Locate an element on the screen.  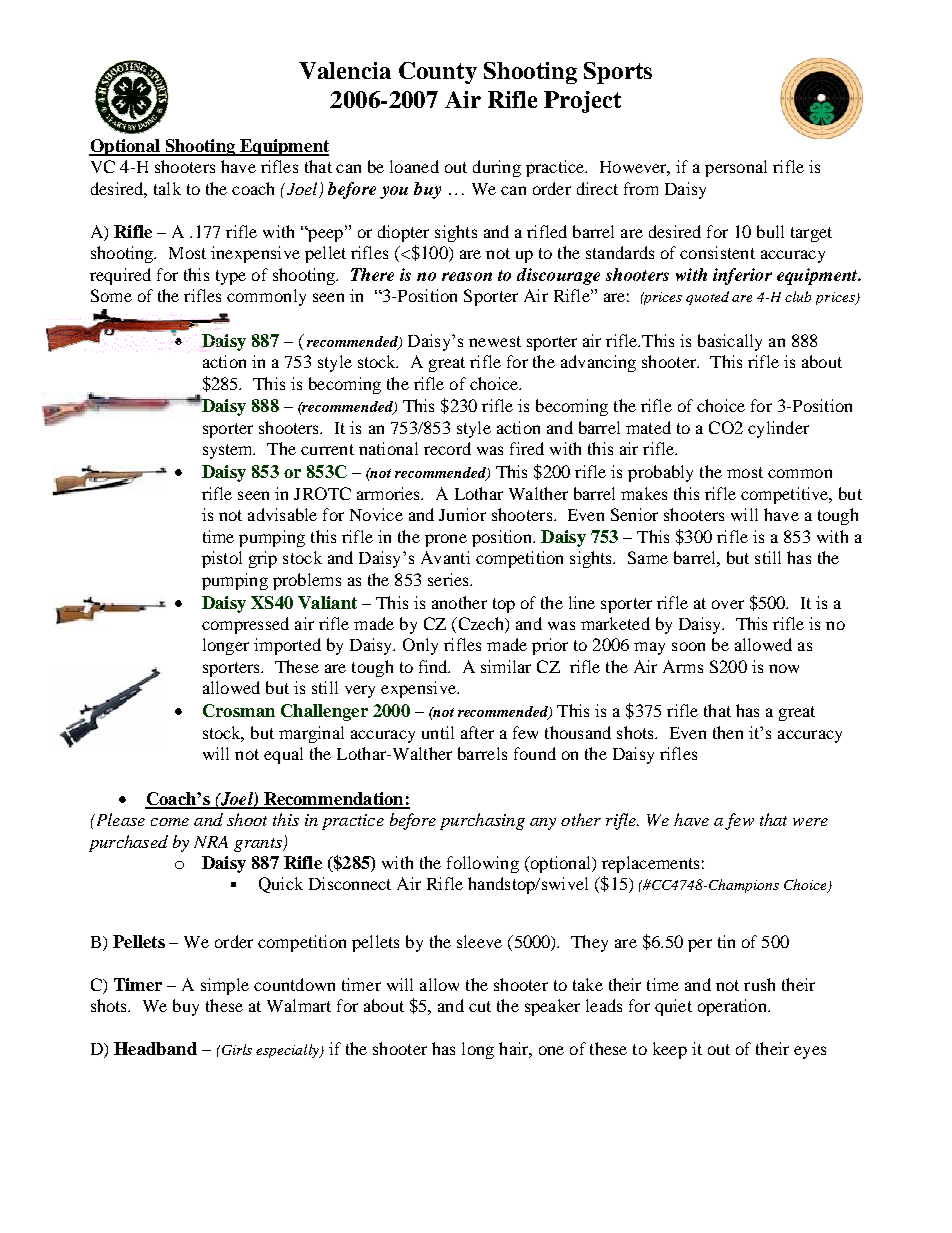
County is located at coordinates (438, 73).
